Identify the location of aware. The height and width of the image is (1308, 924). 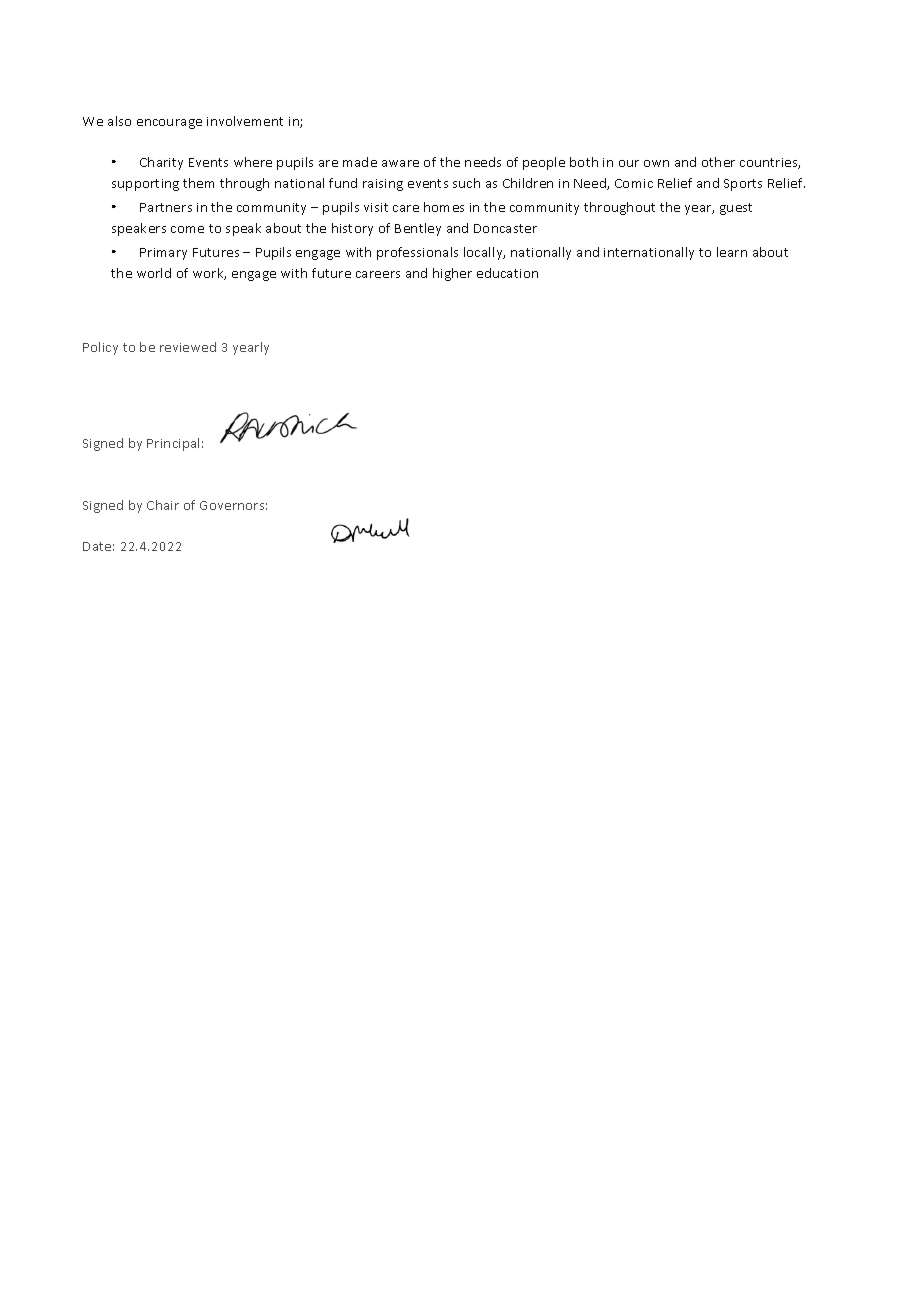
(400, 163).
